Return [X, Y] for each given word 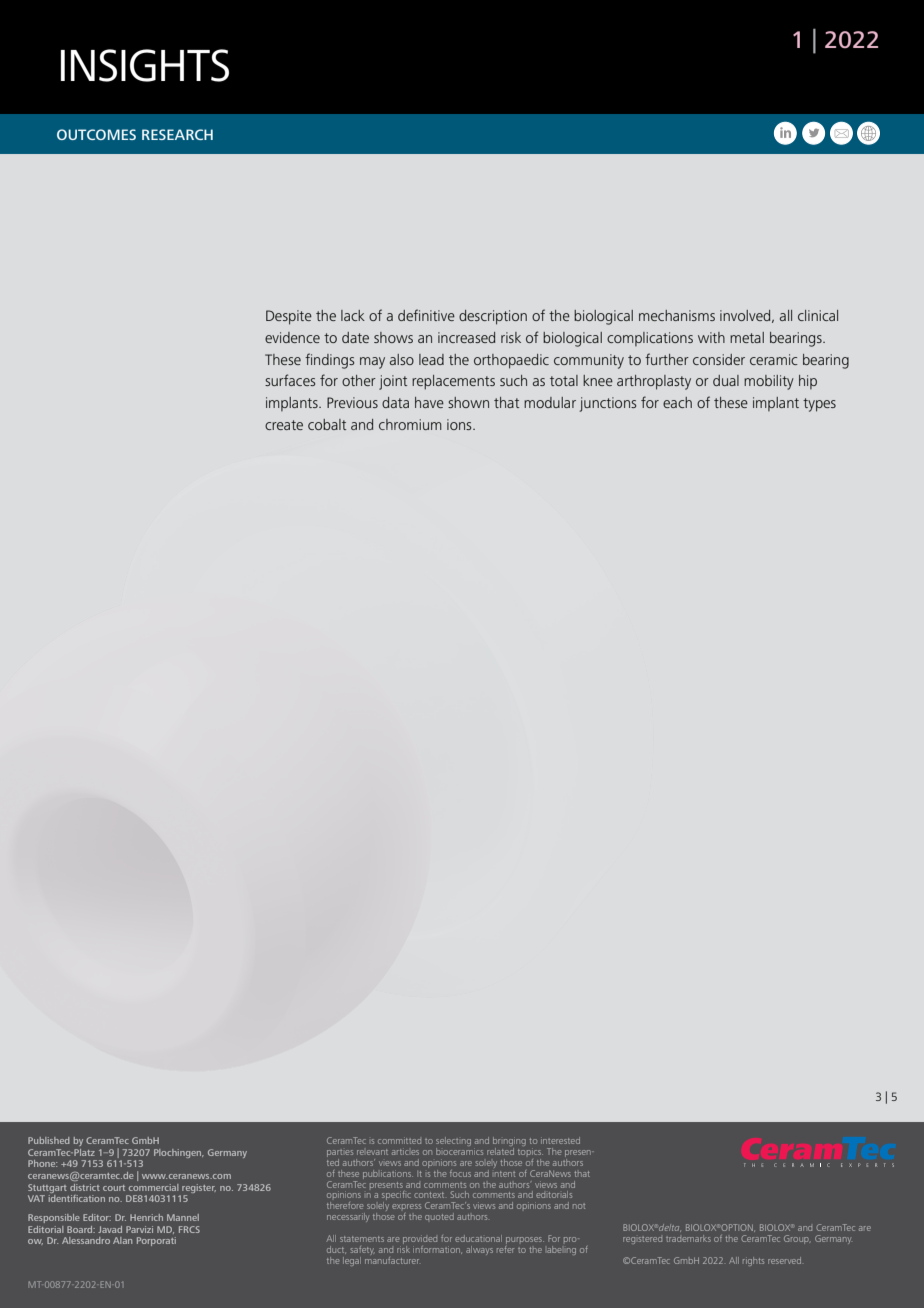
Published [49, 1140]
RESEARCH [177, 134]
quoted [439, 1216]
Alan [122, 1240]
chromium [410, 424]
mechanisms [677, 315]
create [284, 425]
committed [399, 1140]
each [677, 402]
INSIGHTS [145, 65]
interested [560, 1140]
